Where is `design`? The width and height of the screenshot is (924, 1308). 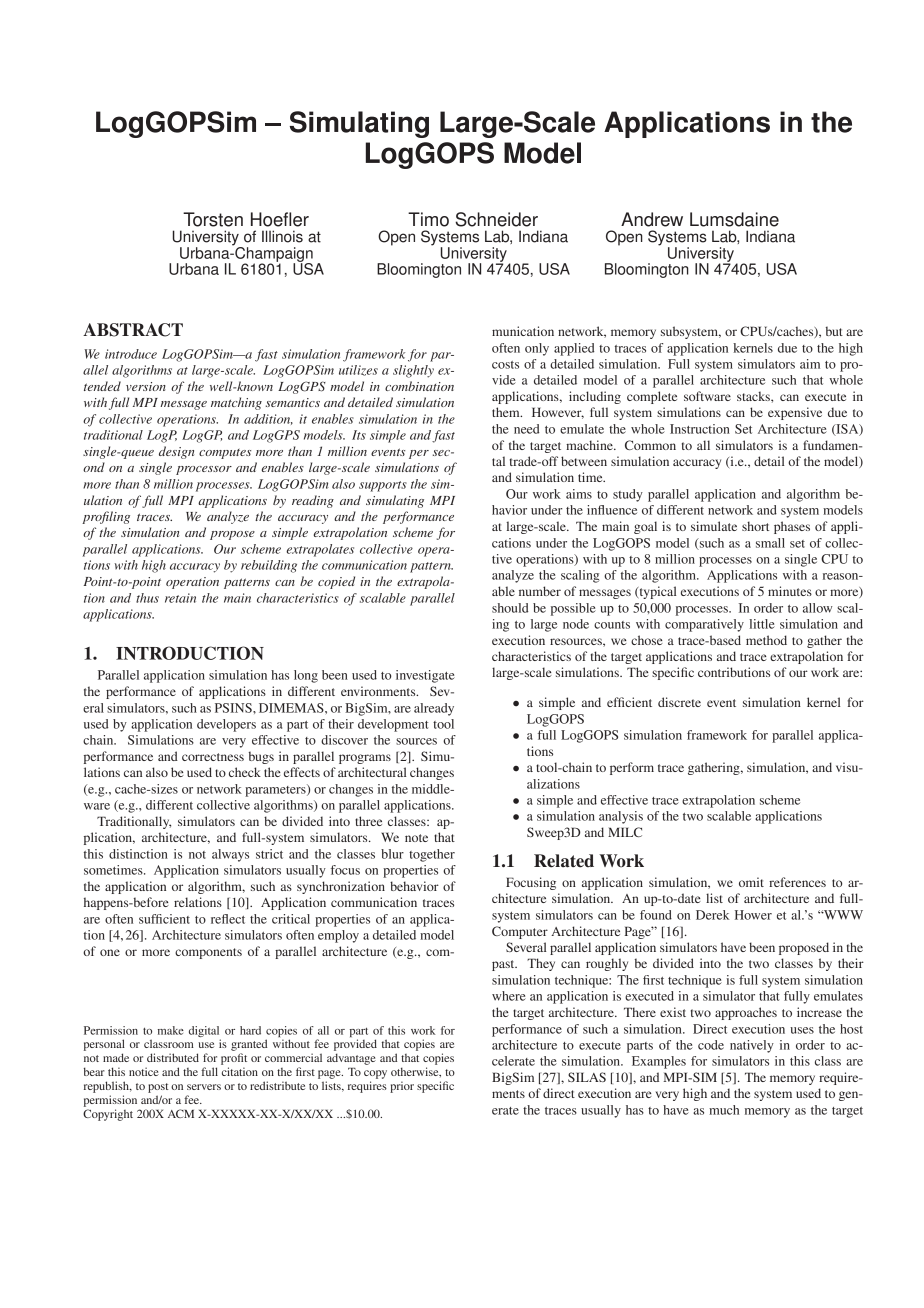
design is located at coordinates (176, 452).
